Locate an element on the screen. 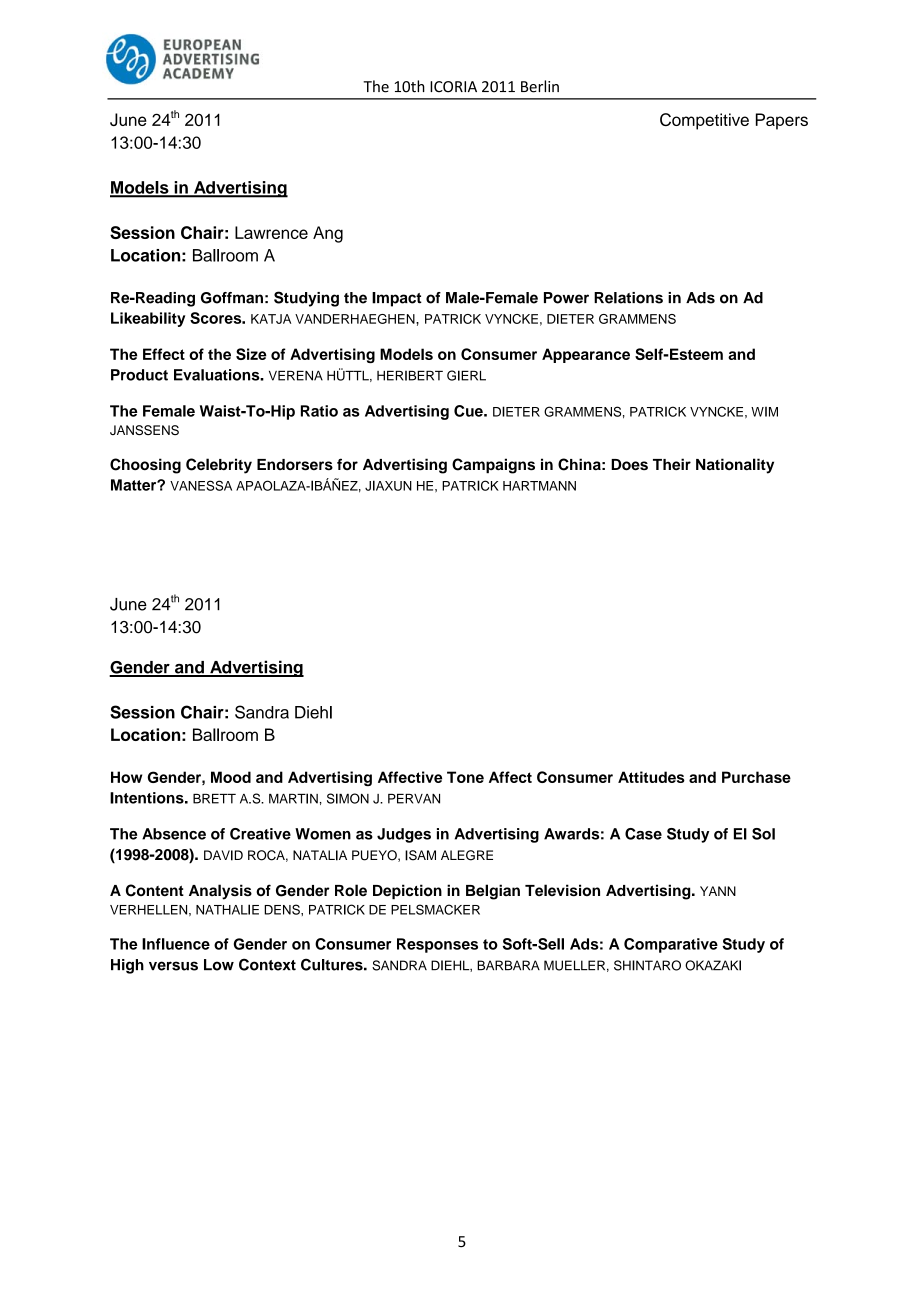 The width and height of the screenshot is (924, 1308). VANESSA is located at coordinates (201, 485).
